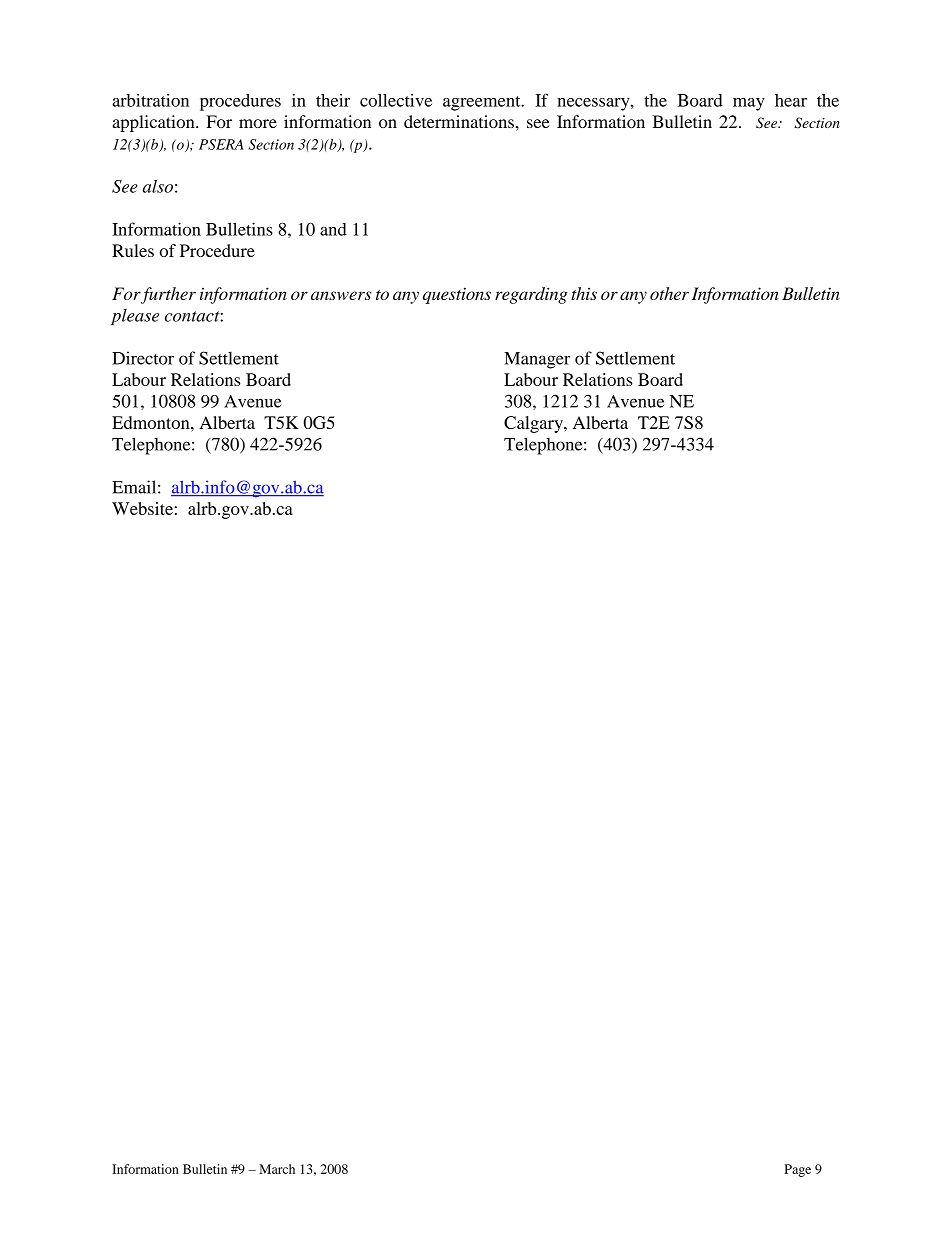 The width and height of the image is (952, 1233). I want to click on may, so click(749, 104).
